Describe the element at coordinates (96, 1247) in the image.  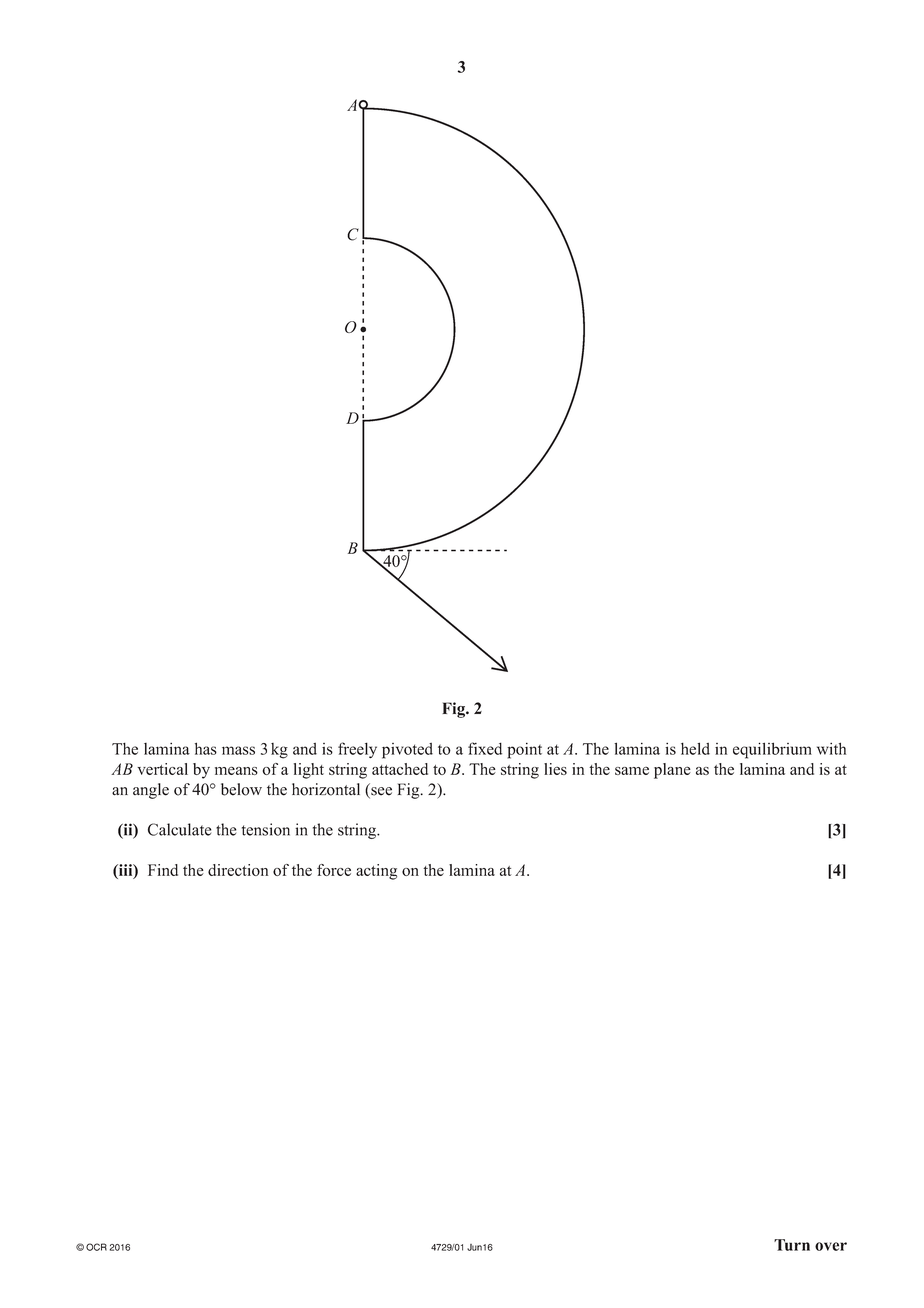
I see `OCR` at that location.
